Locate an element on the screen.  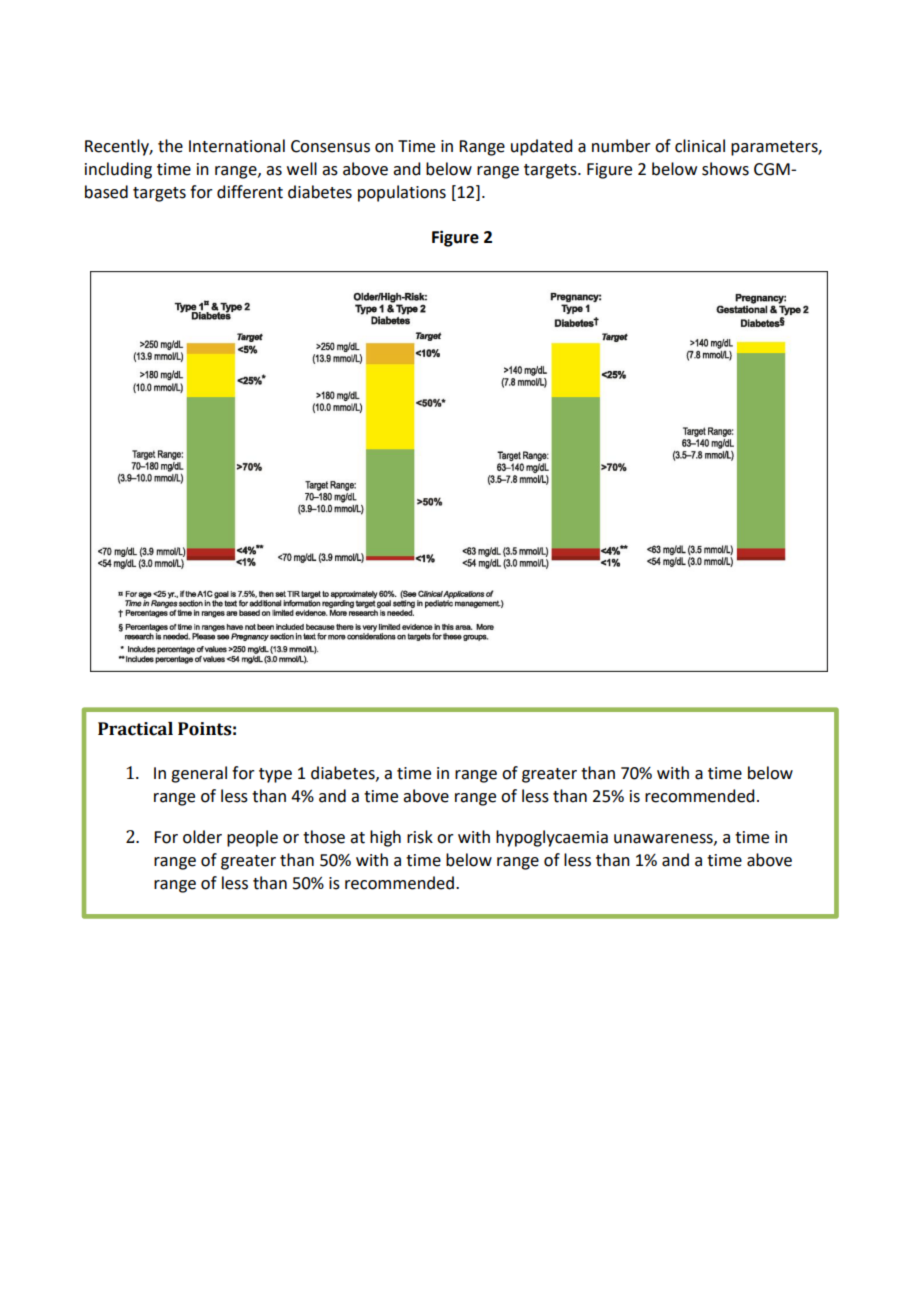
type is located at coordinates (275, 775).
